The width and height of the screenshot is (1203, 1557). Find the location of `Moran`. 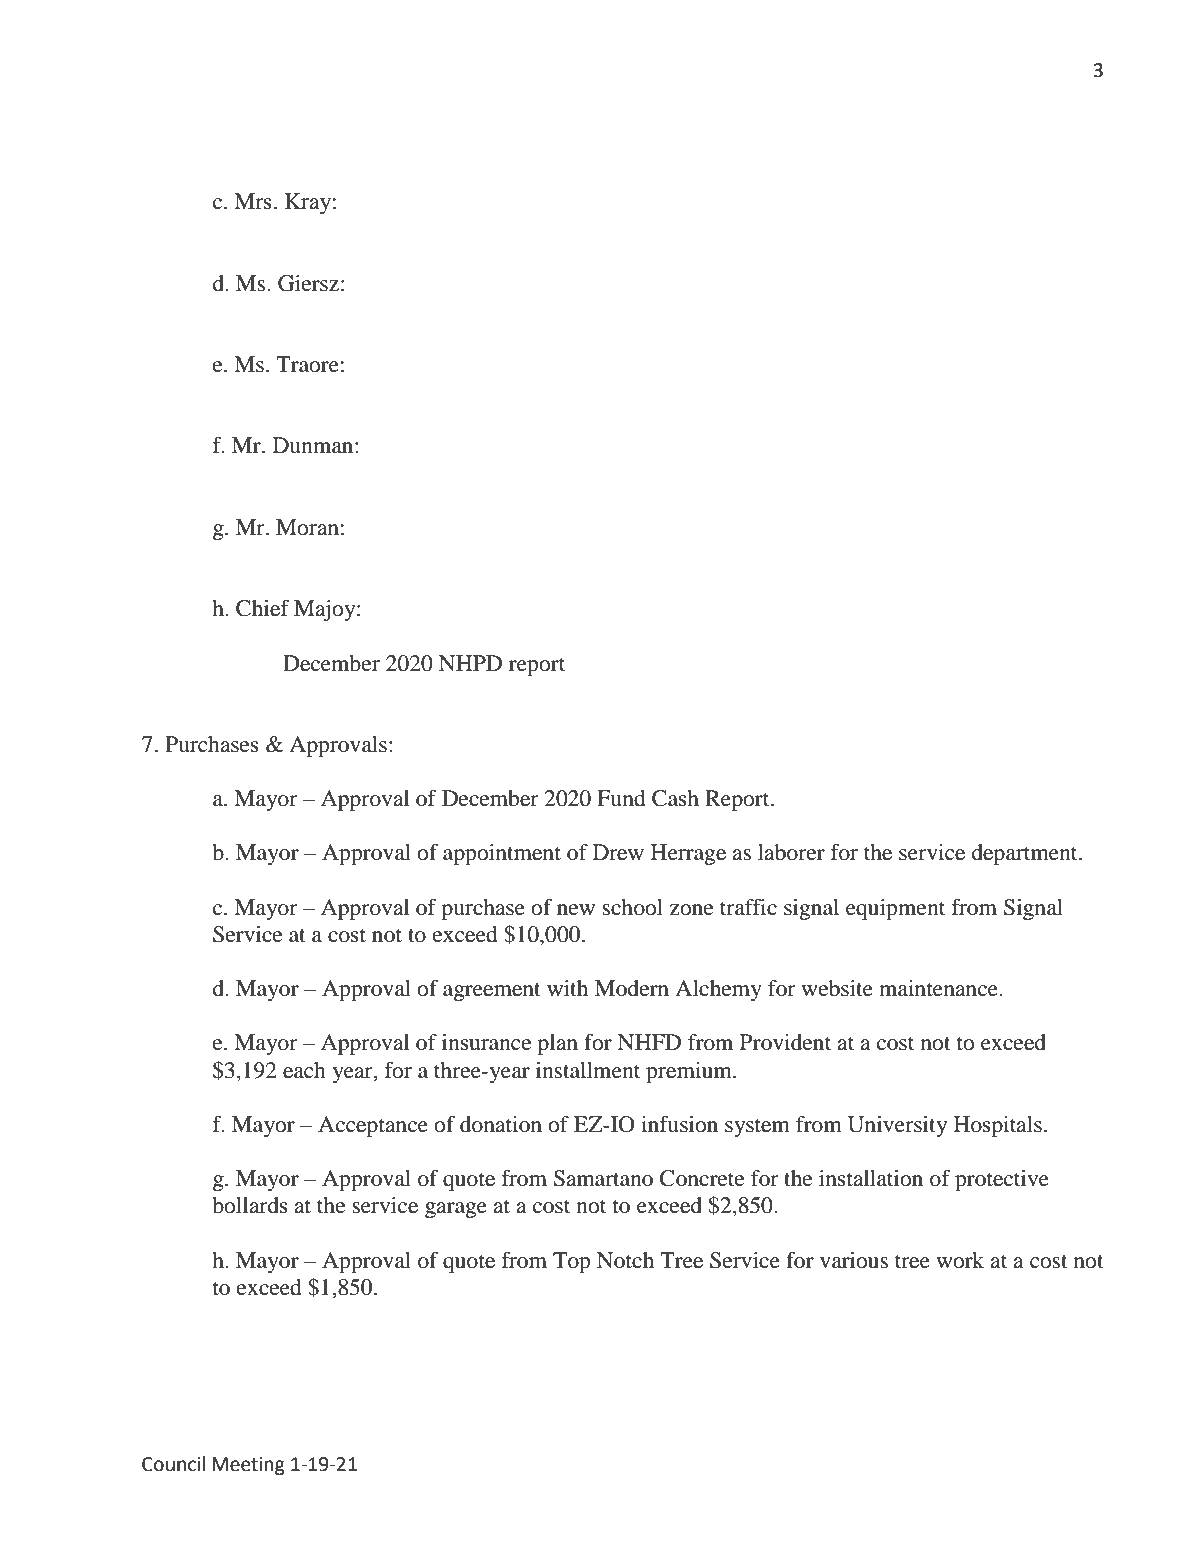

Moran is located at coordinates (307, 527).
